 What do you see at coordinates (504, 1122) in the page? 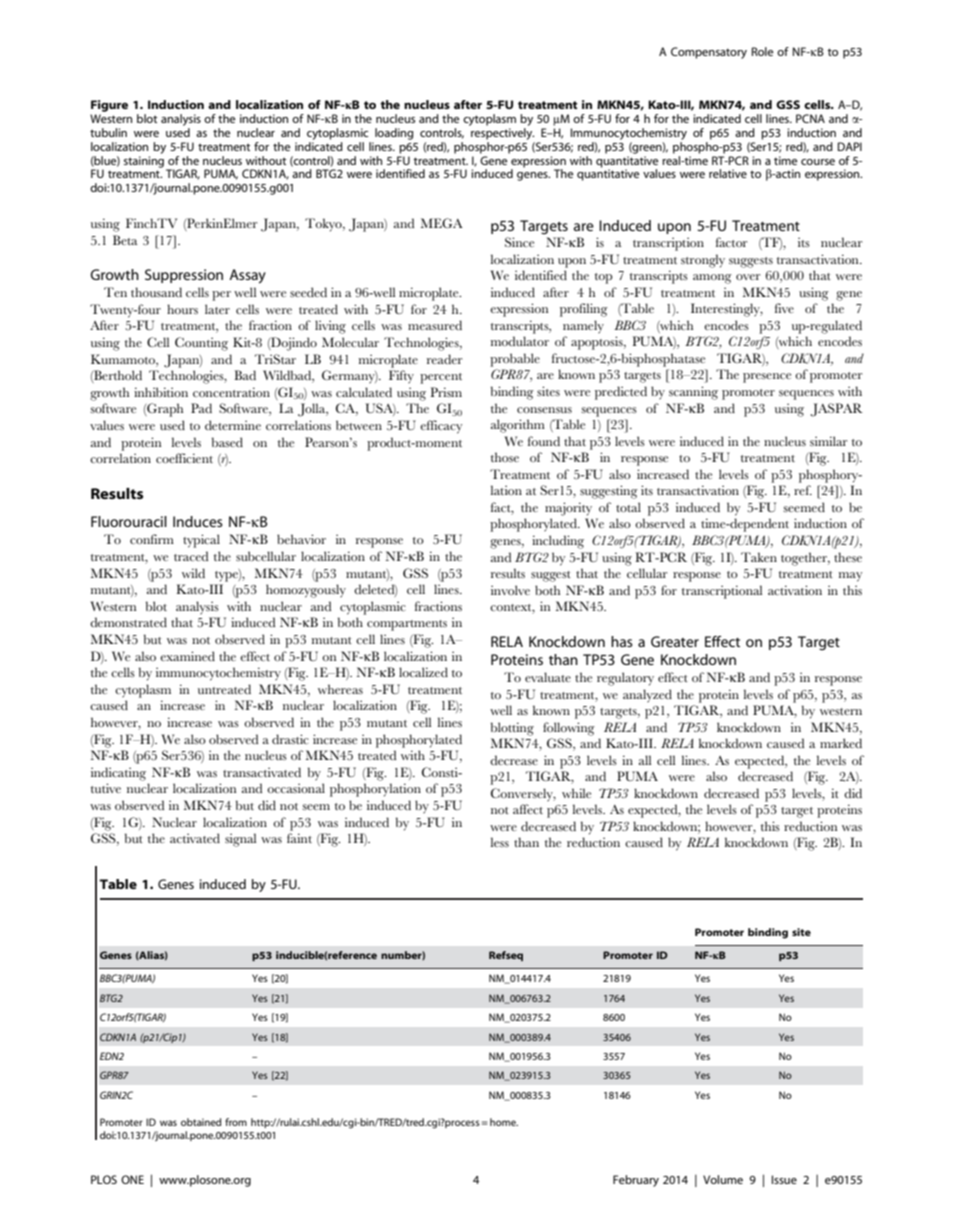
I see `home` at bounding box center [504, 1122].
